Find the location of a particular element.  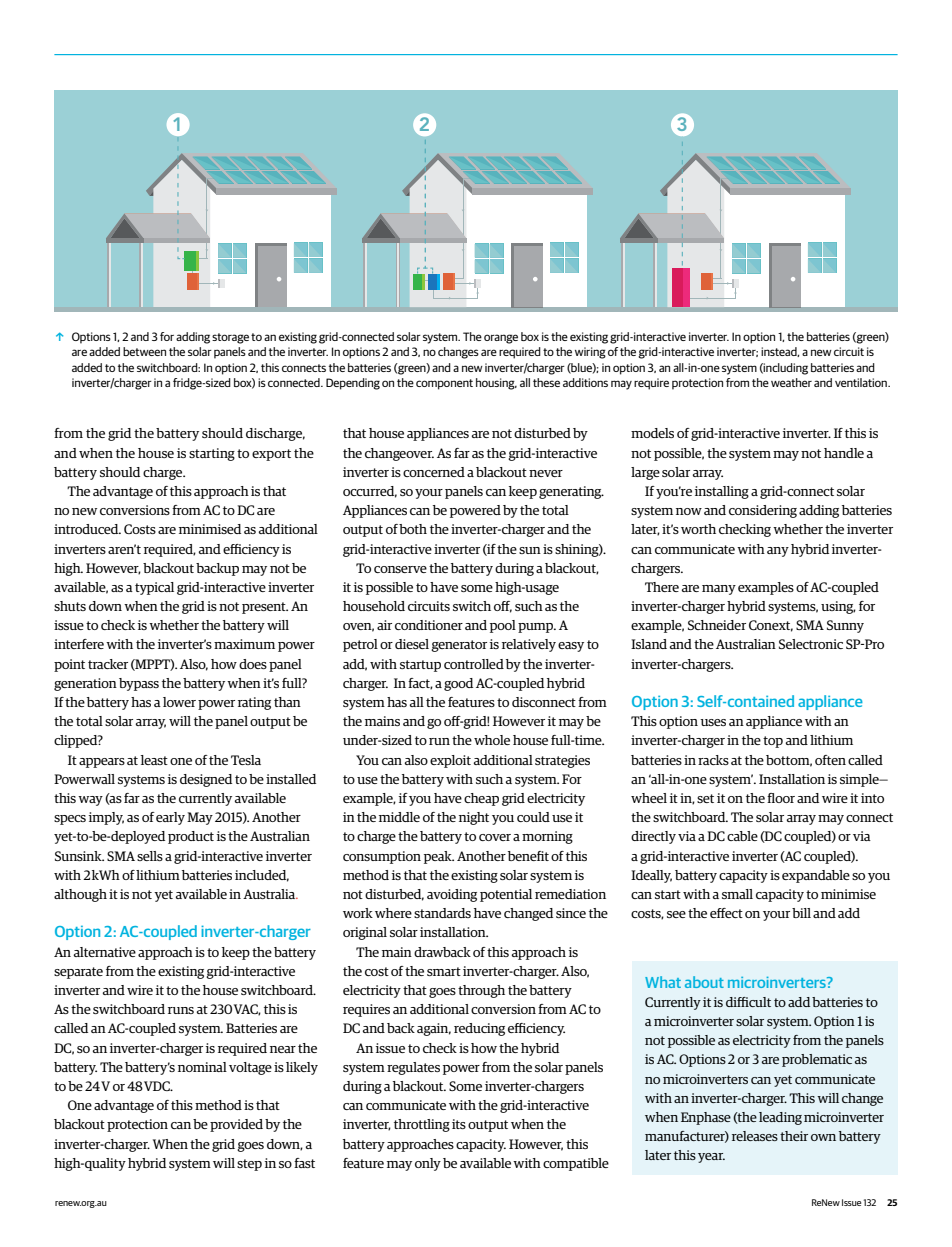

typical is located at coordinates (154, 588).
